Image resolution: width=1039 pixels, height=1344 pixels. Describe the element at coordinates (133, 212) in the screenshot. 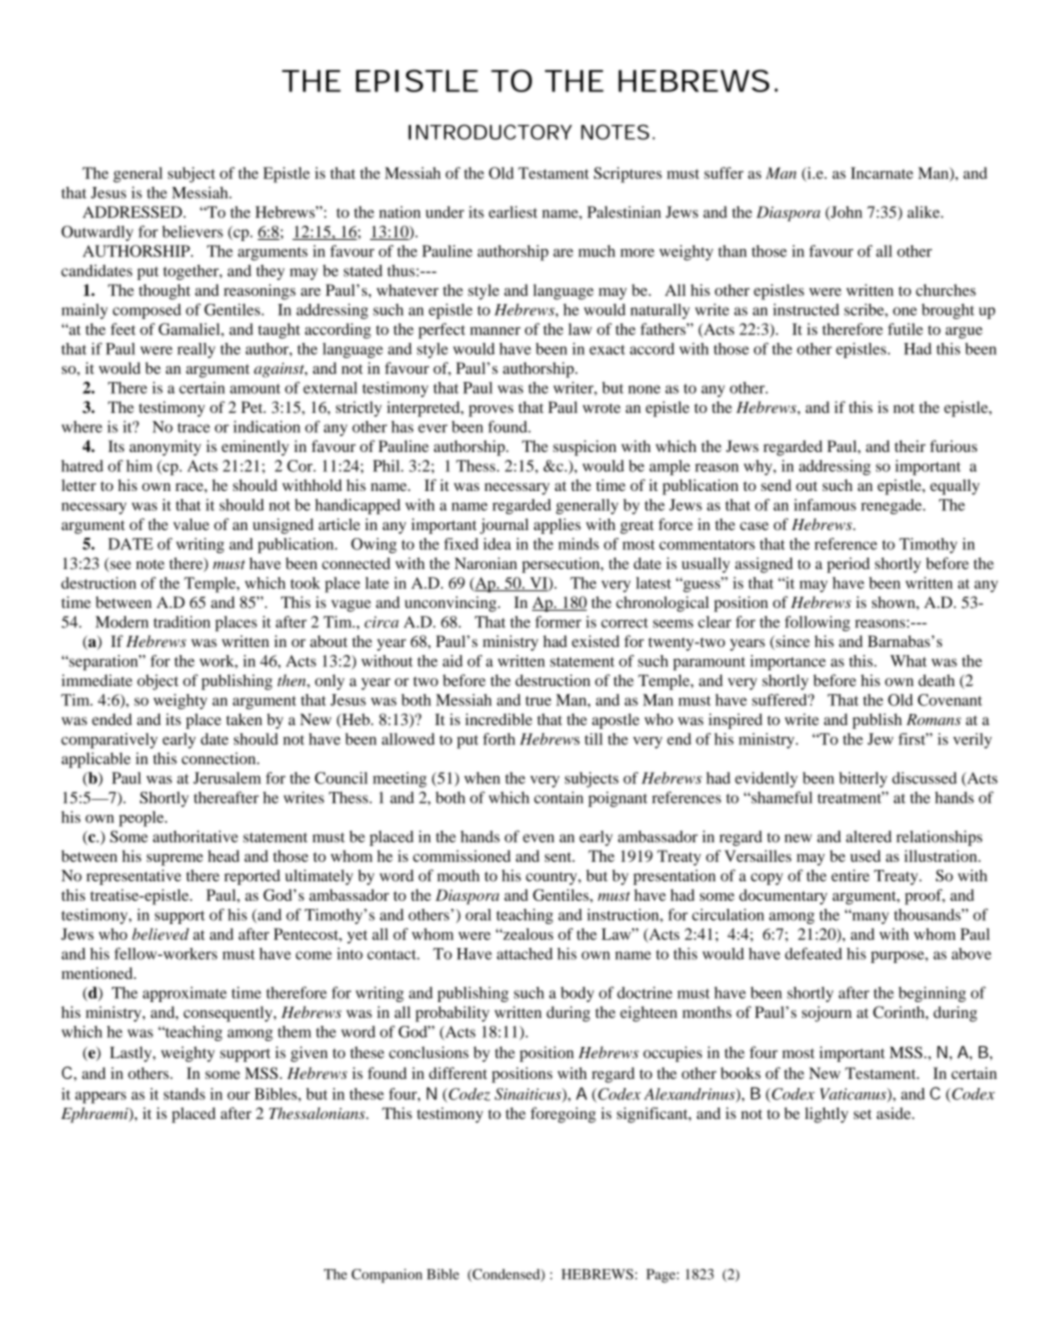

I see `ADDRESSED` at that location.
